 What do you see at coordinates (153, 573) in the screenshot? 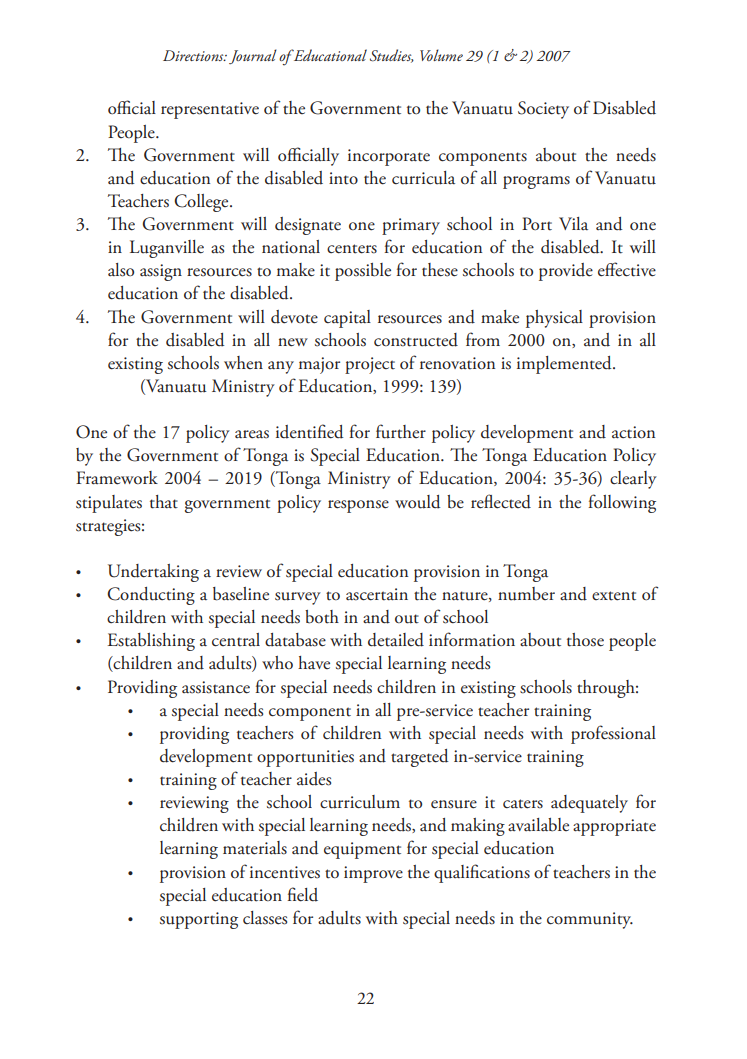
I see `Undertaking` at bounding box center [153, 573].
